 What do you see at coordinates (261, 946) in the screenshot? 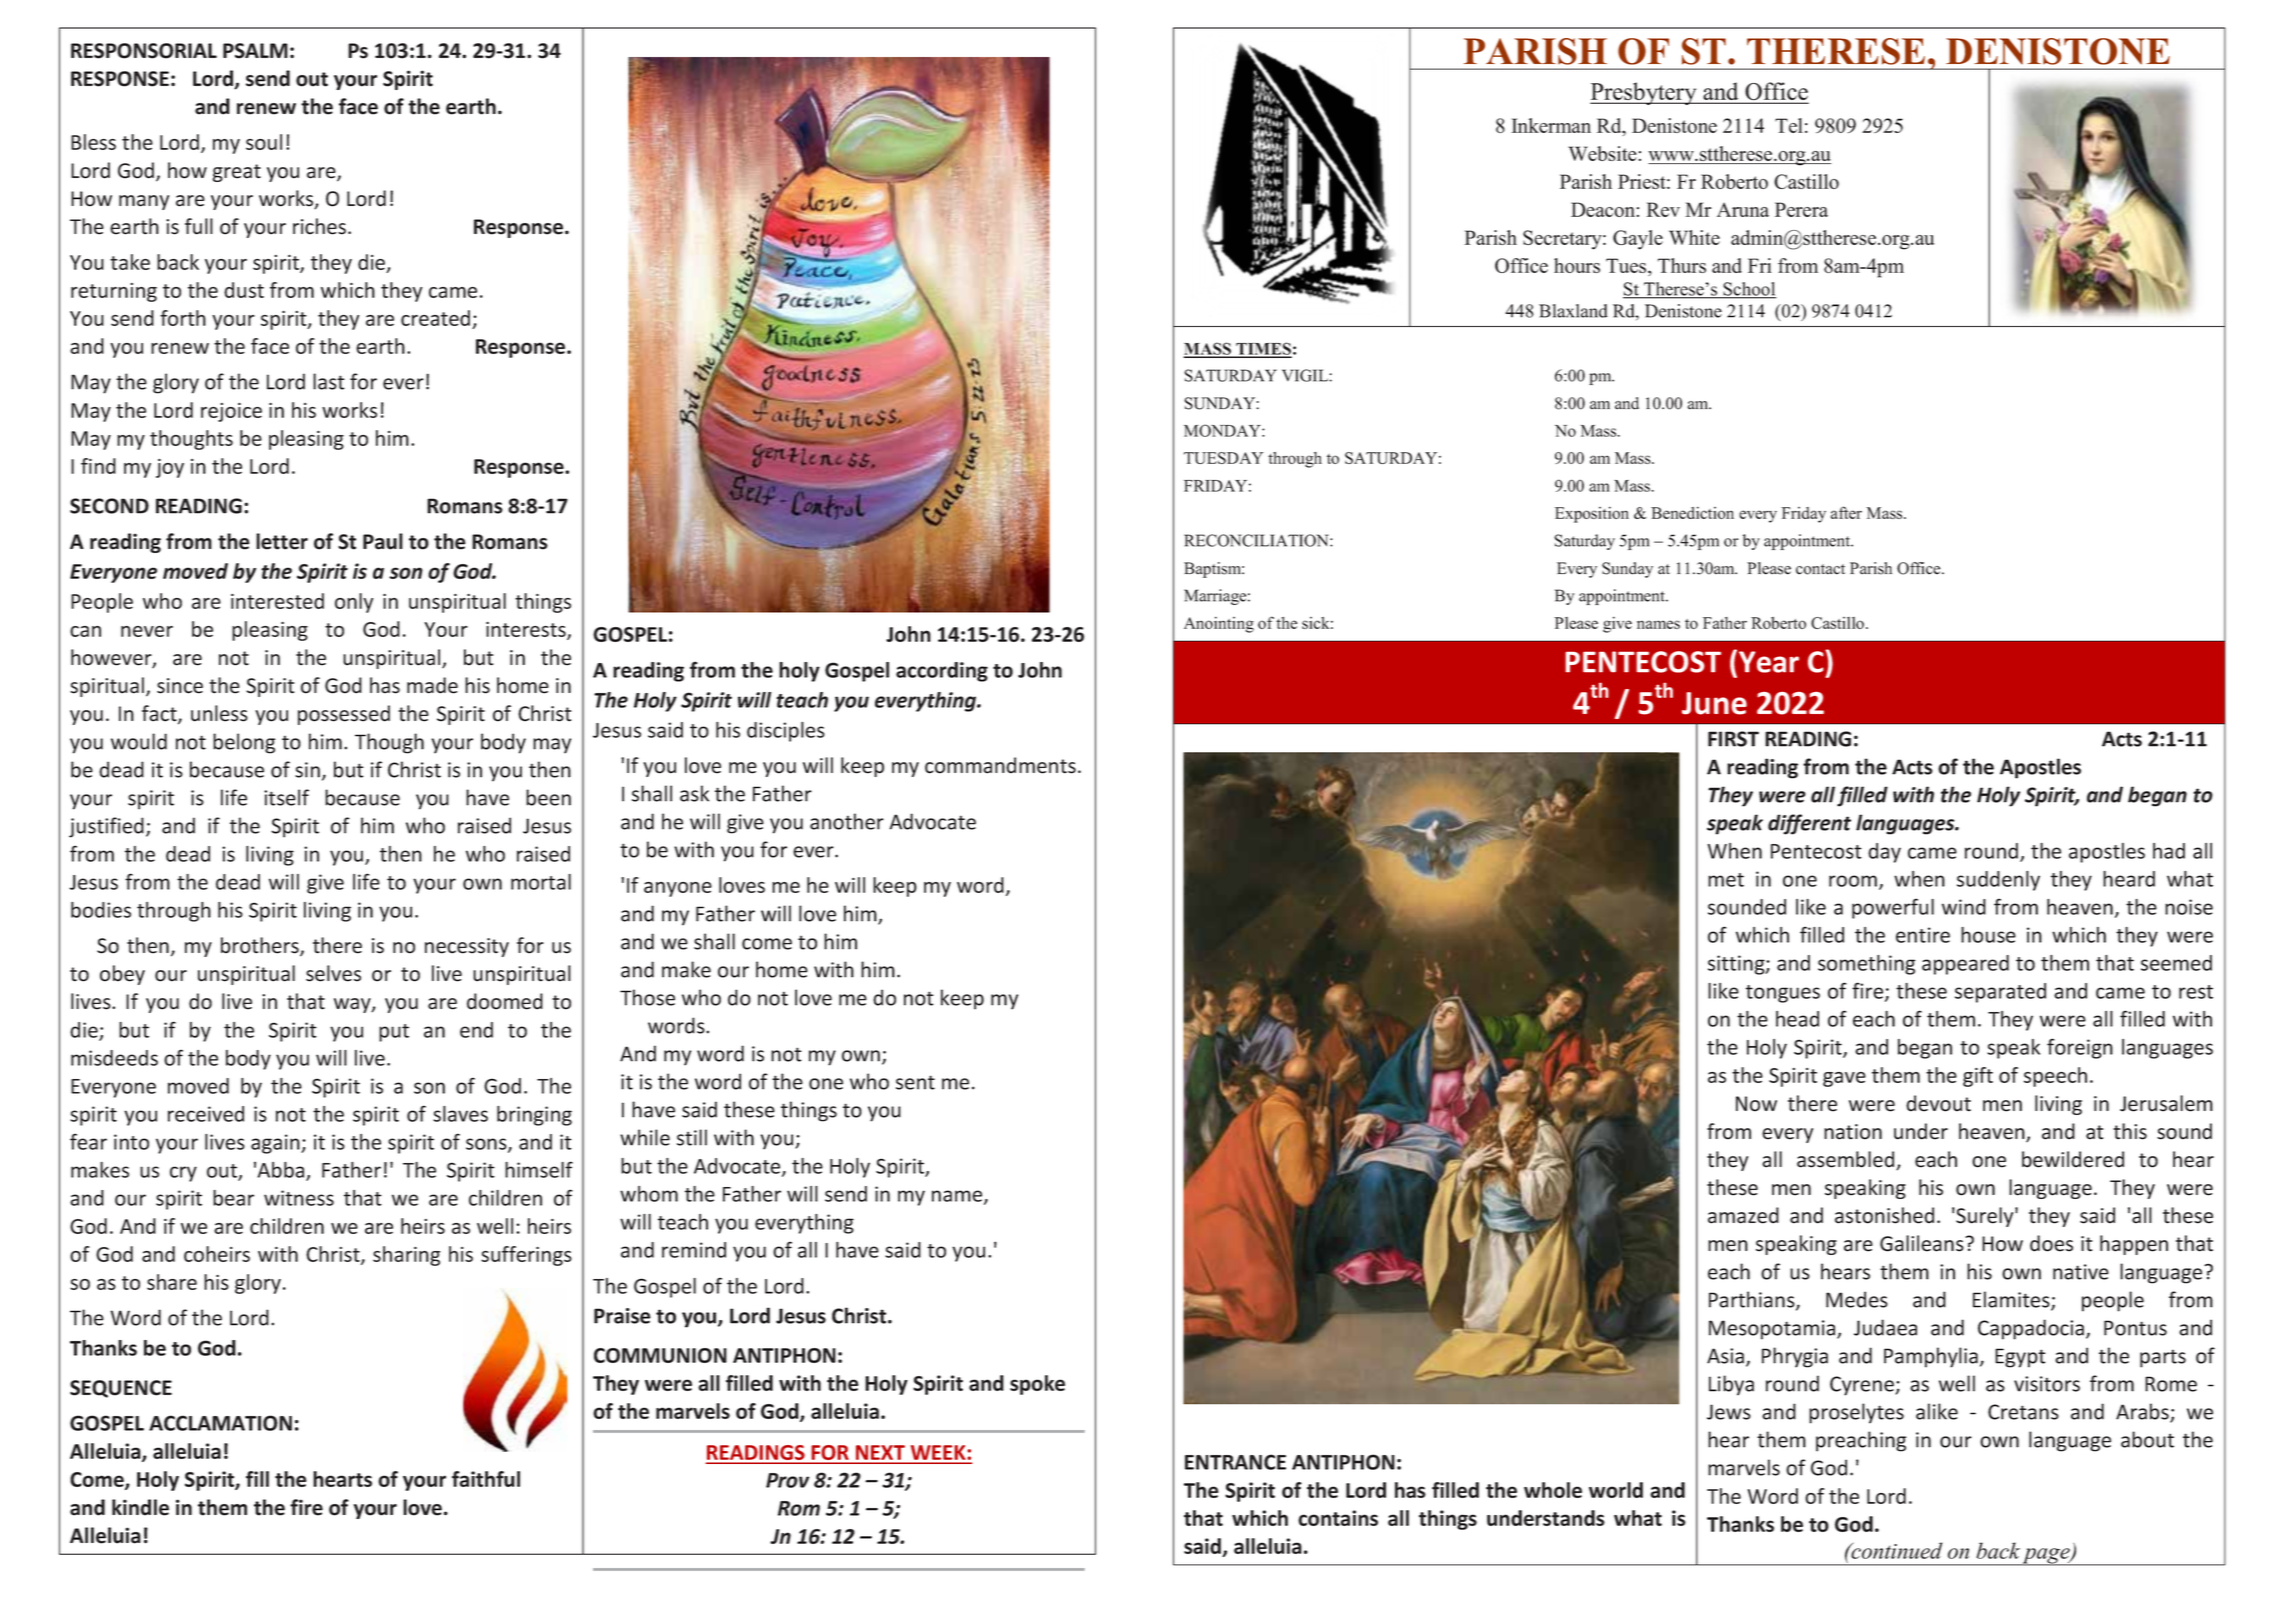
I see `brothers` at bounding box center [261, 946].
